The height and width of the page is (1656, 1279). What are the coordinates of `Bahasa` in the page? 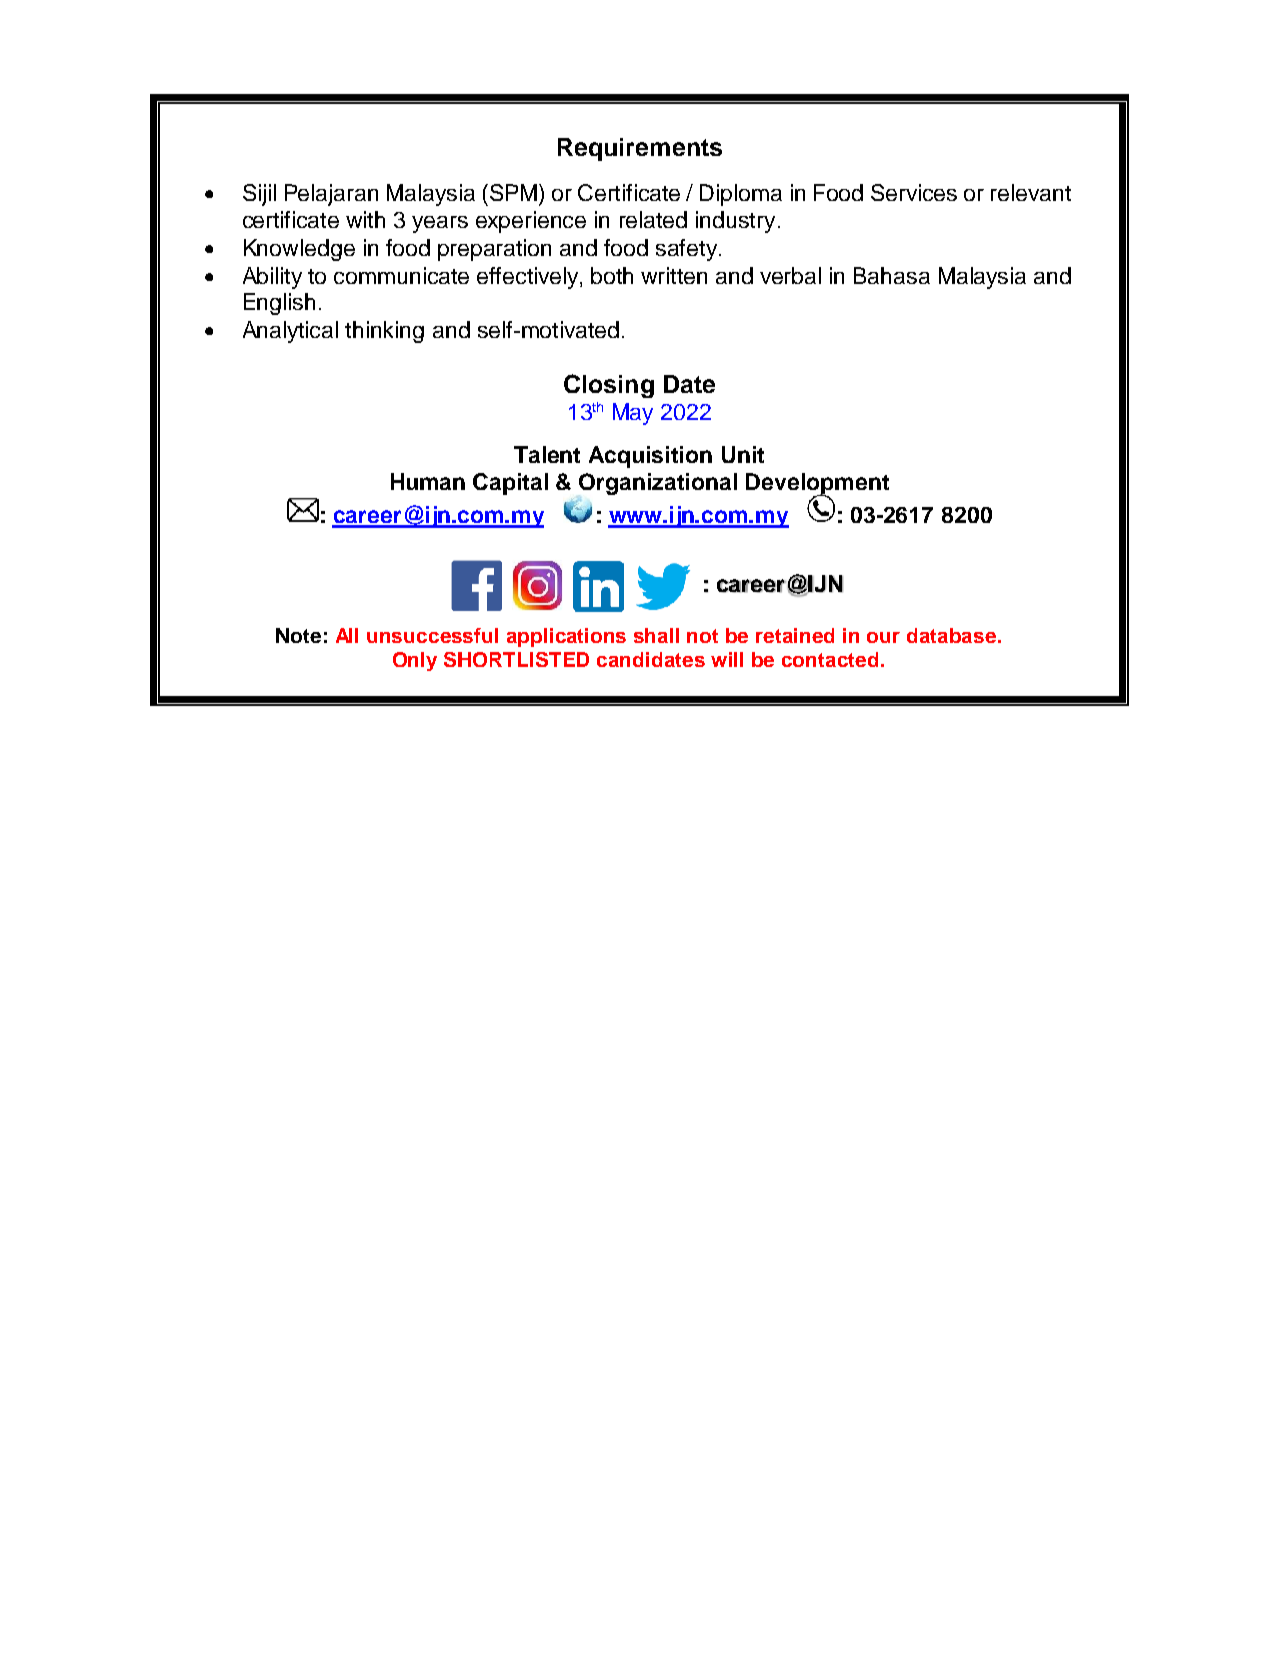 It's located at (892, 275).
